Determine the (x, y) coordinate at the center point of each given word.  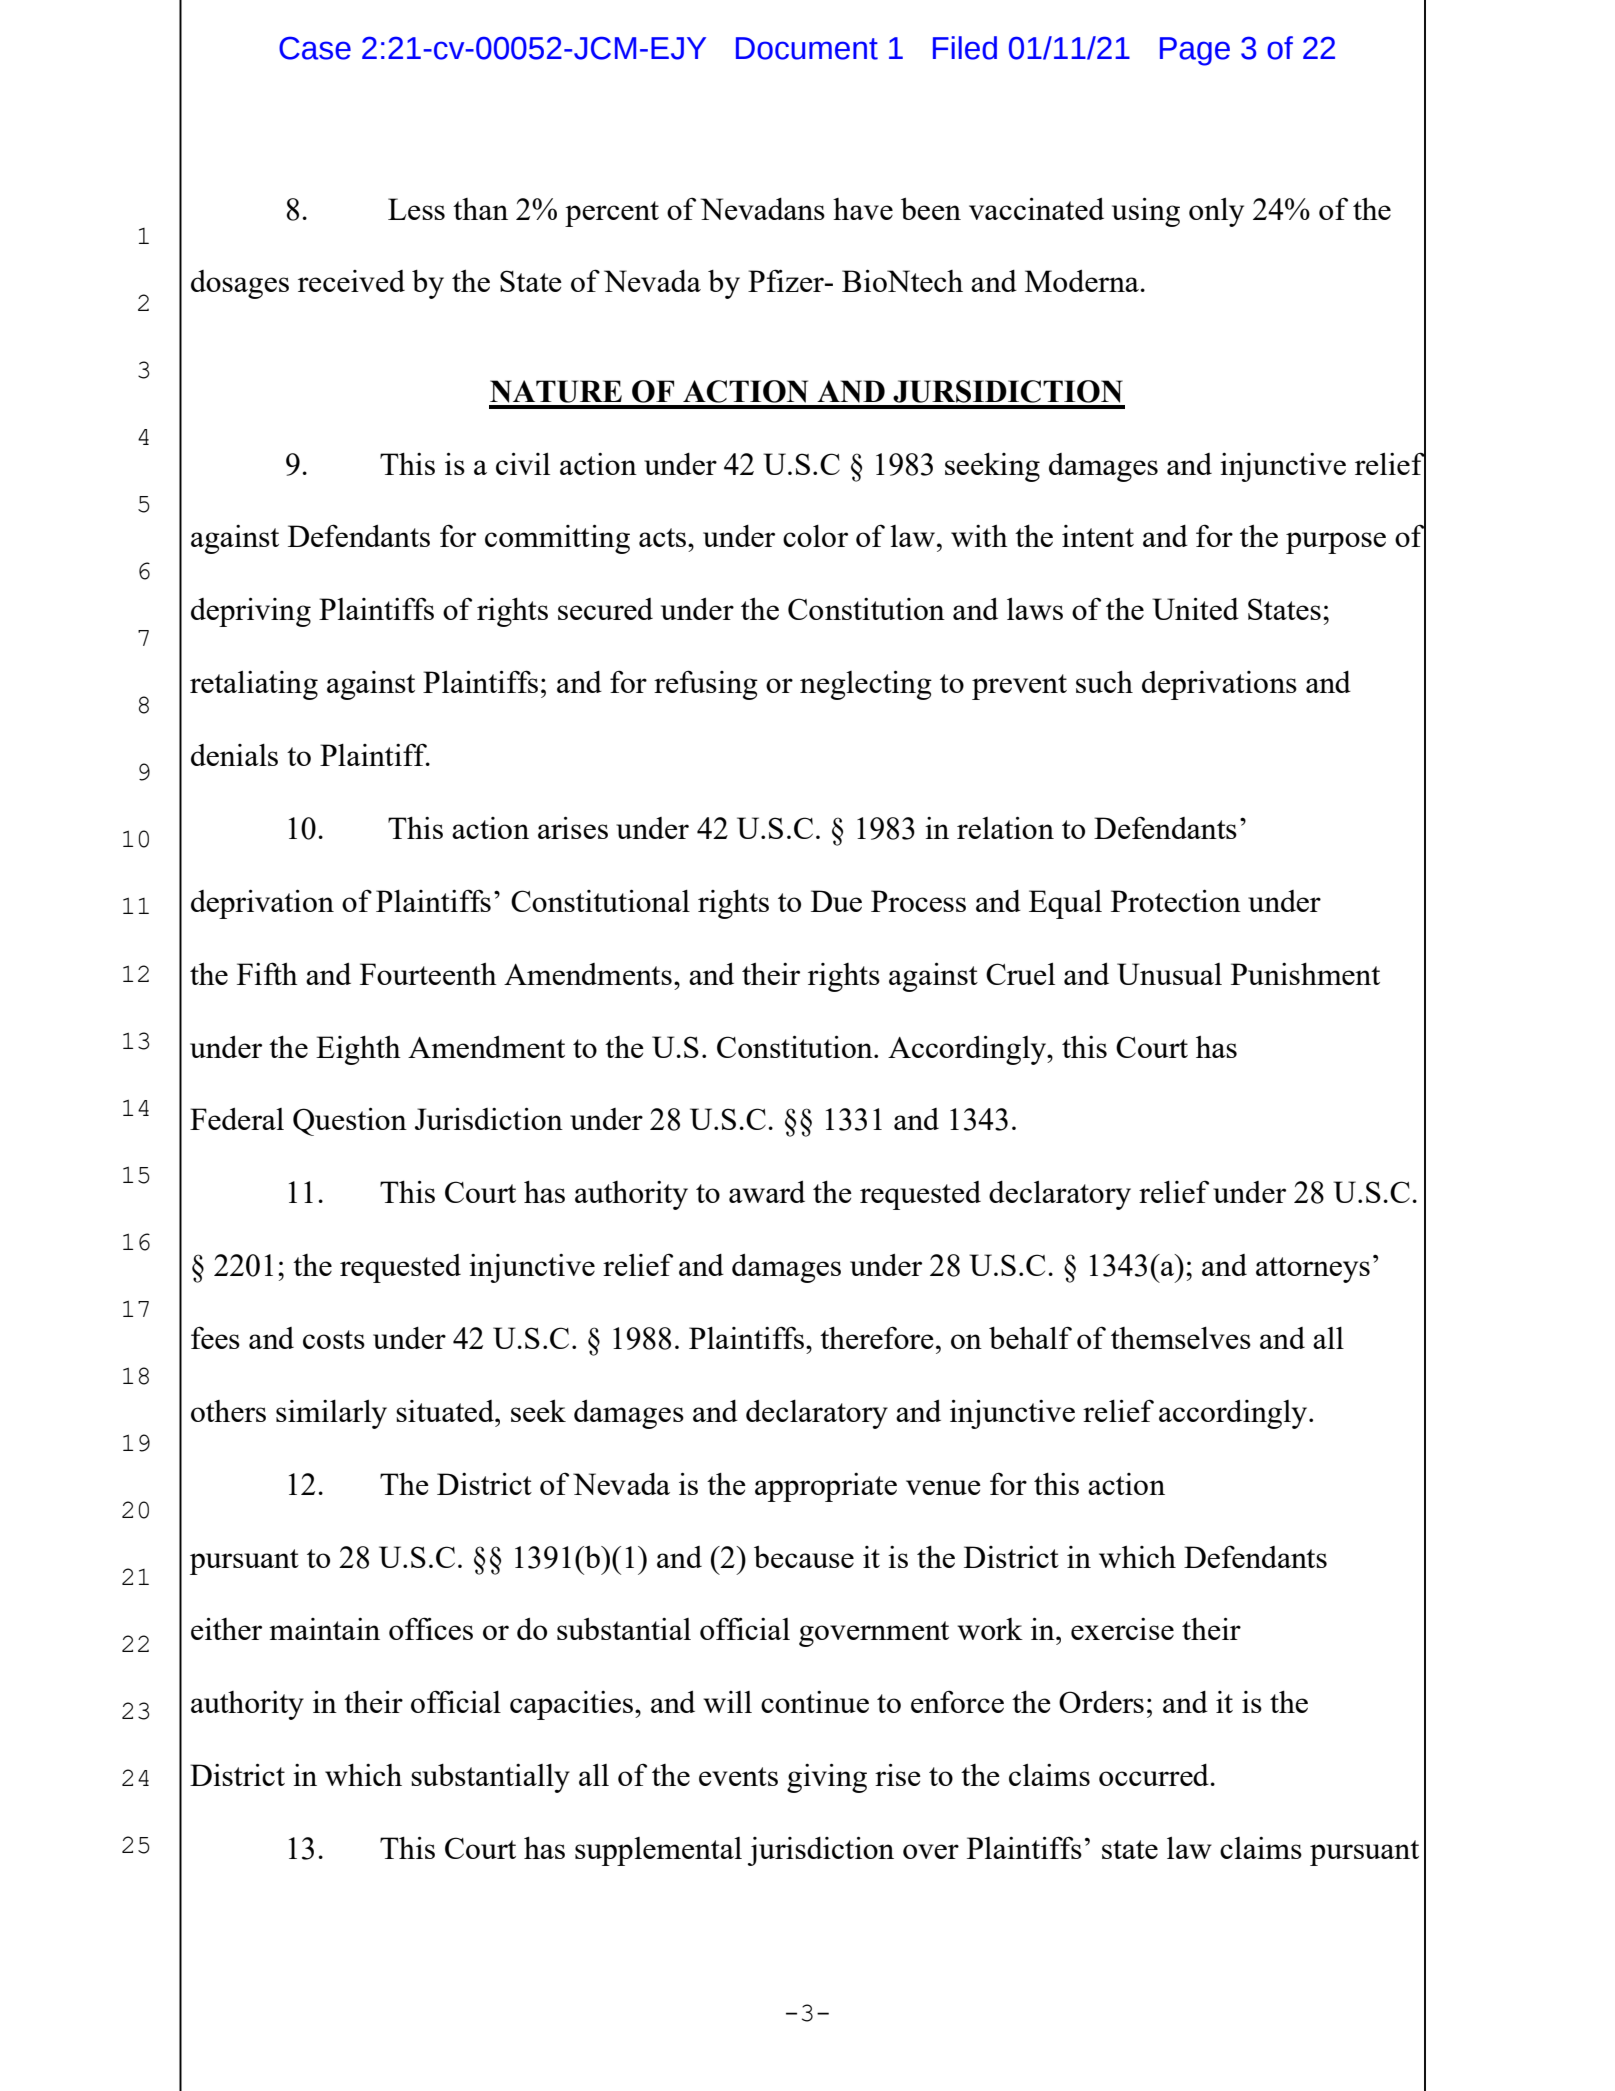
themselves (1181, 1338)
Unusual (1169, 974)
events (738, 1776)
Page (1195, 51)
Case (315, 48)
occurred (1154, 1775)
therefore (877, 1337)
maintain (324, 1629)
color (815, 536)
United (1195, 609)
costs (334, 1339)
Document (807, 48)
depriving (251, 612)
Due (836, 901)
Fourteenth (428, 974)
